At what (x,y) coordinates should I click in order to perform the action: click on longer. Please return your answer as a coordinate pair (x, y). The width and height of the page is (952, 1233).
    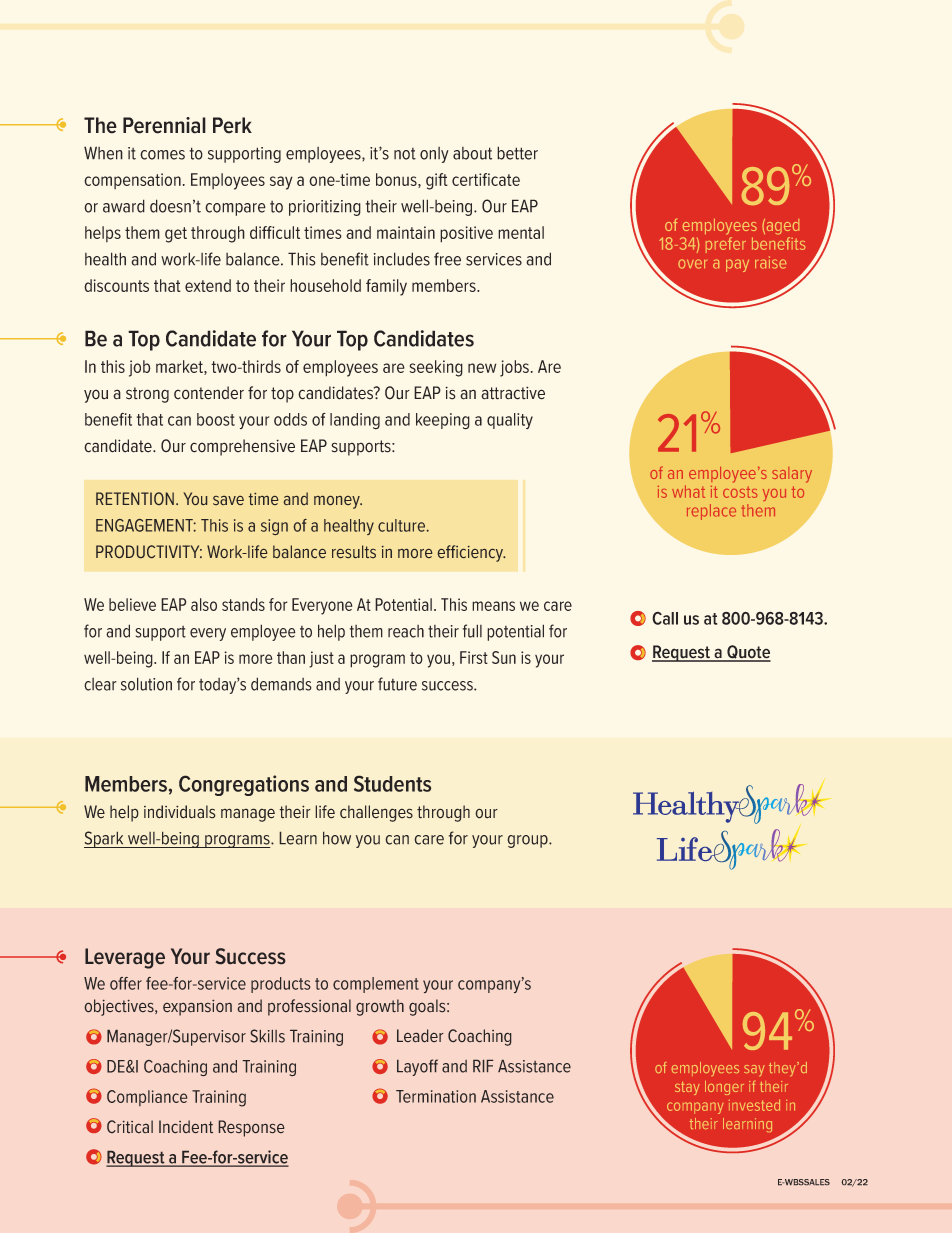
    Looking at the image, I should click on (724, 1088).
